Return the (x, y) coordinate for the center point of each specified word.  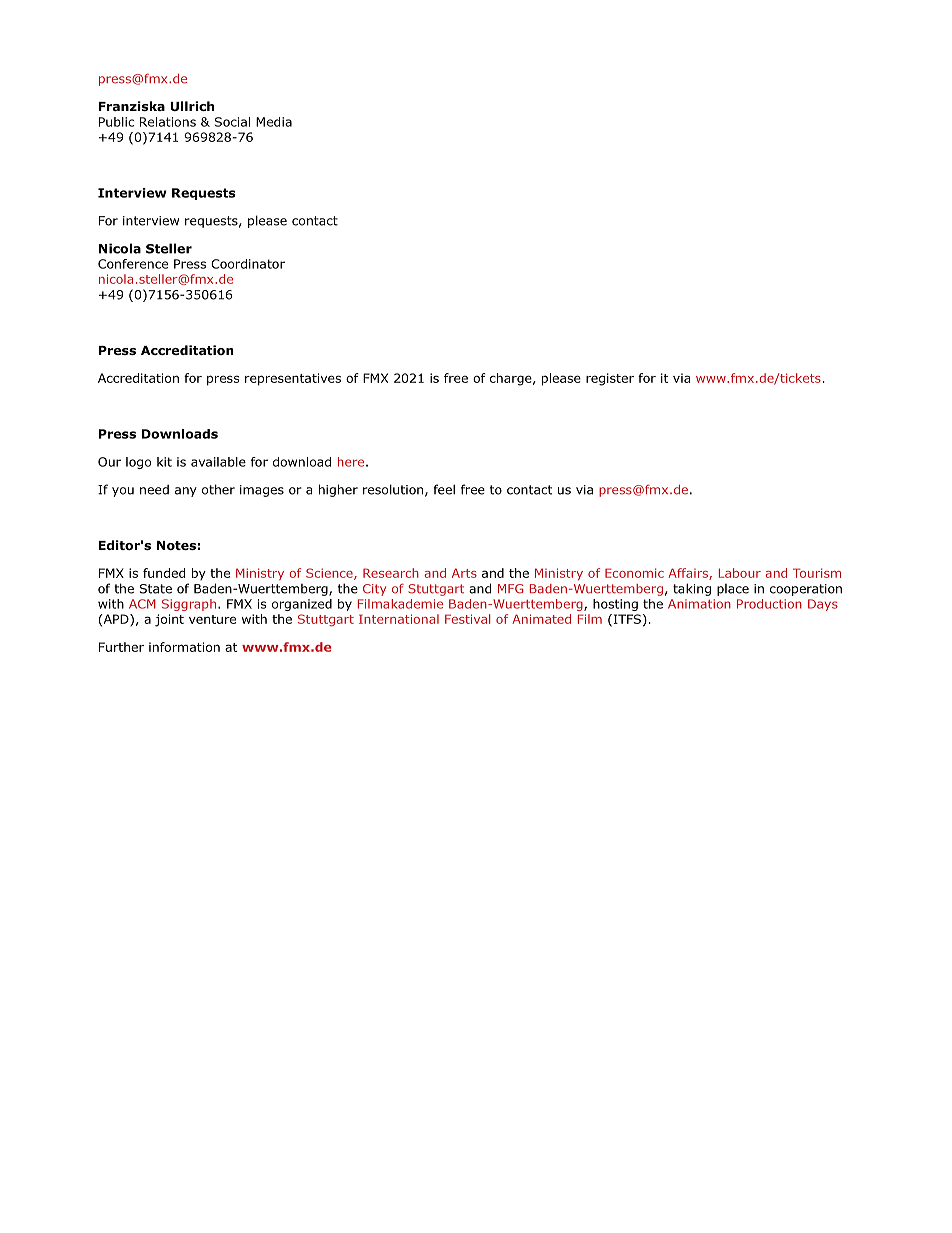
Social (232, 122)
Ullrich (192, 106)
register (610, 379)
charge (511, 379)
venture (212, 619)
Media (274, 122)
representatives (293, 379)
